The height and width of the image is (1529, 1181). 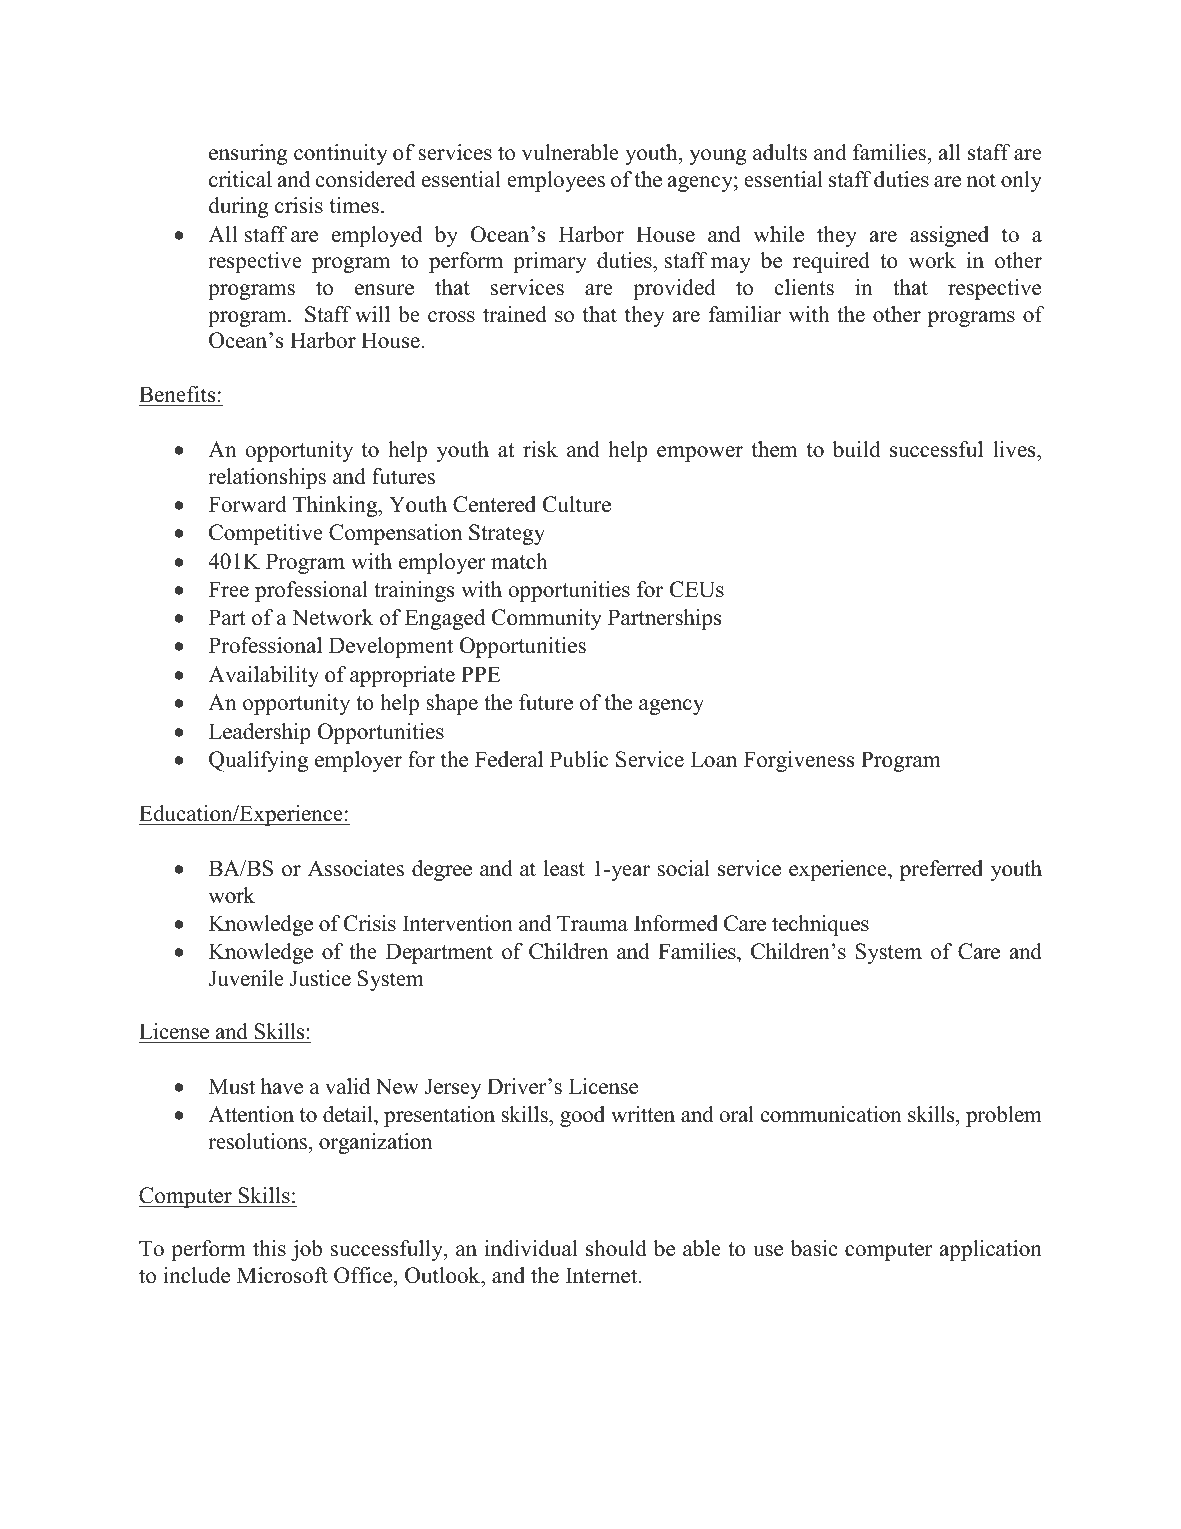 What do you see at coordinates (981, 180) in the image?
I see `not` at bounding box center [981, 180].
